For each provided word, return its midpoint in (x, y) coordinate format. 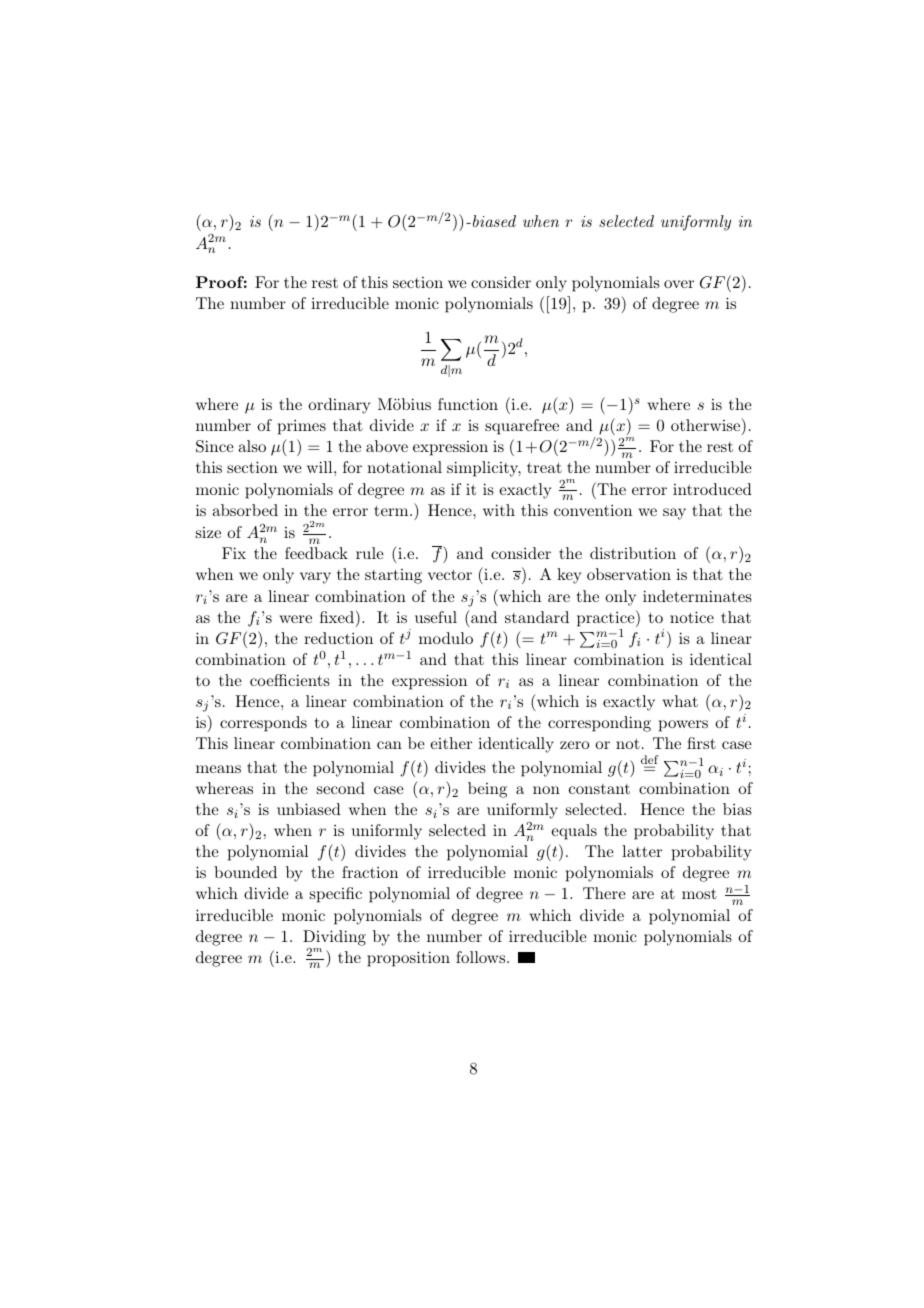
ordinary (339, 406)
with (499, 510)
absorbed (245, 510)
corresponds (263, 724)
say (674, 514)
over (679, 284)
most (699, 894)
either (451, 743)
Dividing (334, 938)
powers (683, 726)
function (468, 404)
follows (482, 957)
